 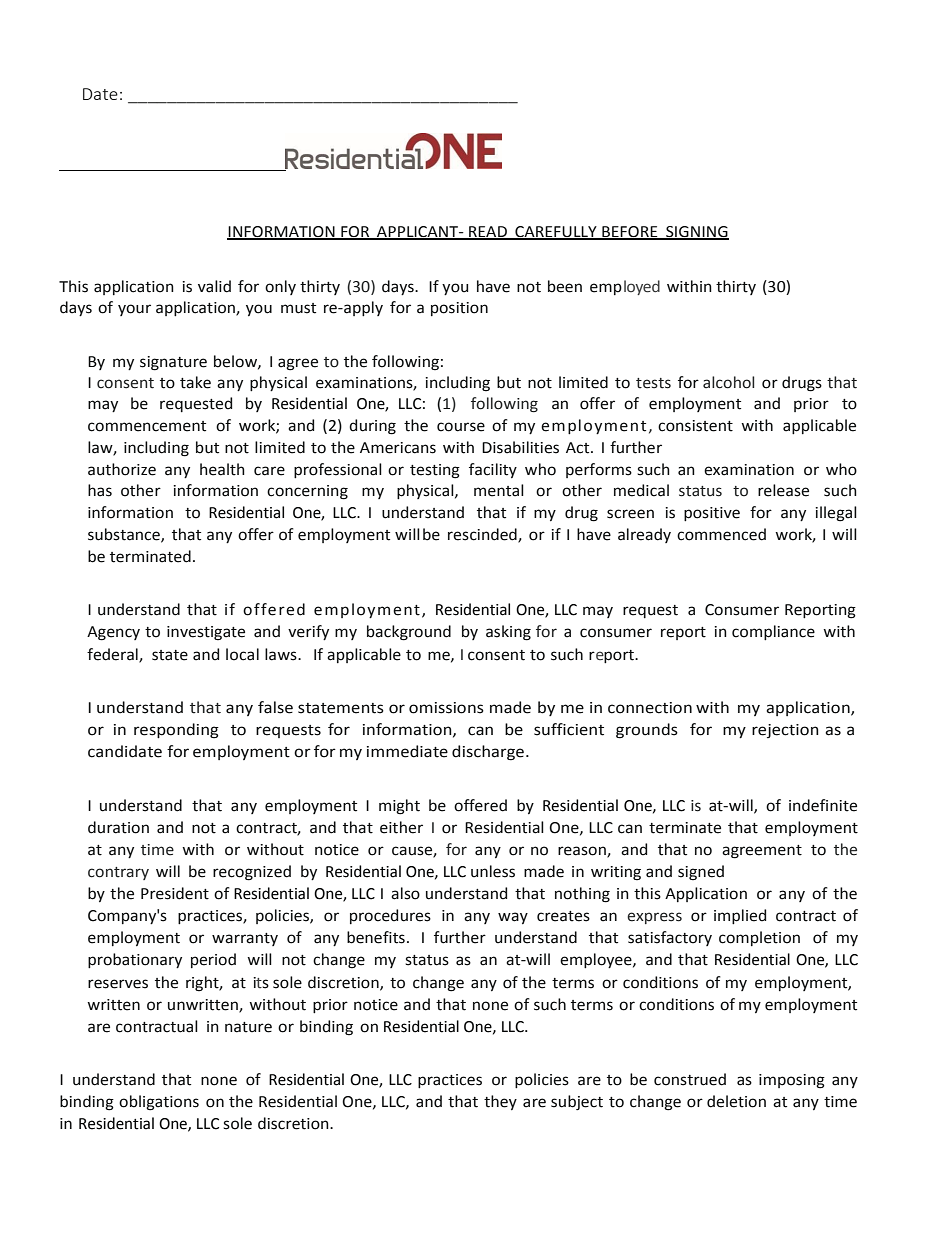 What do you see at coordinates (488, 753) in the image?
I see `discharge` at bounding box center [488, 753].
